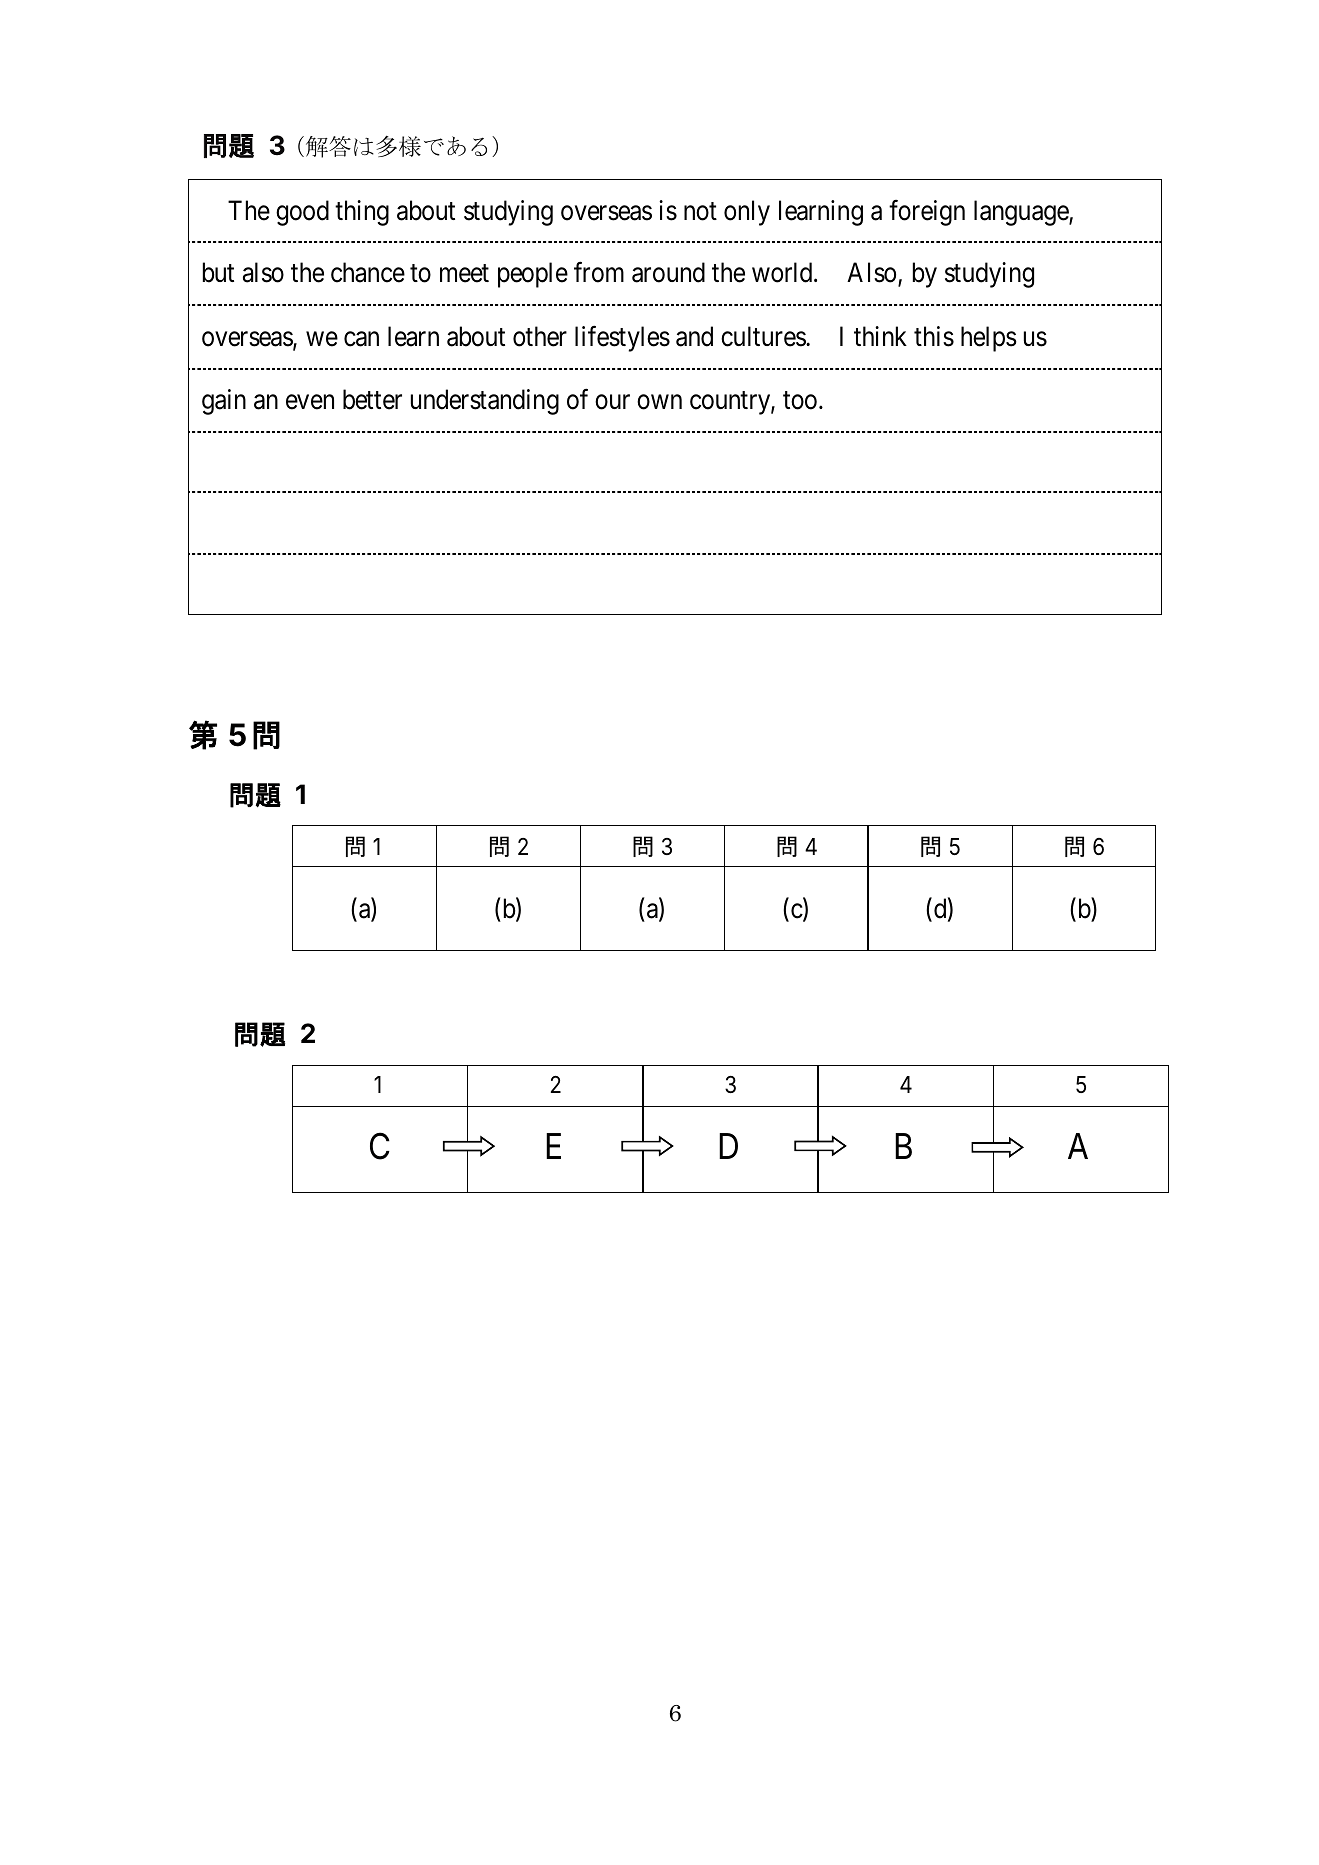 The height and width of the screenshot is (1865, 1319). I want to click on can, so click(361, 339).
